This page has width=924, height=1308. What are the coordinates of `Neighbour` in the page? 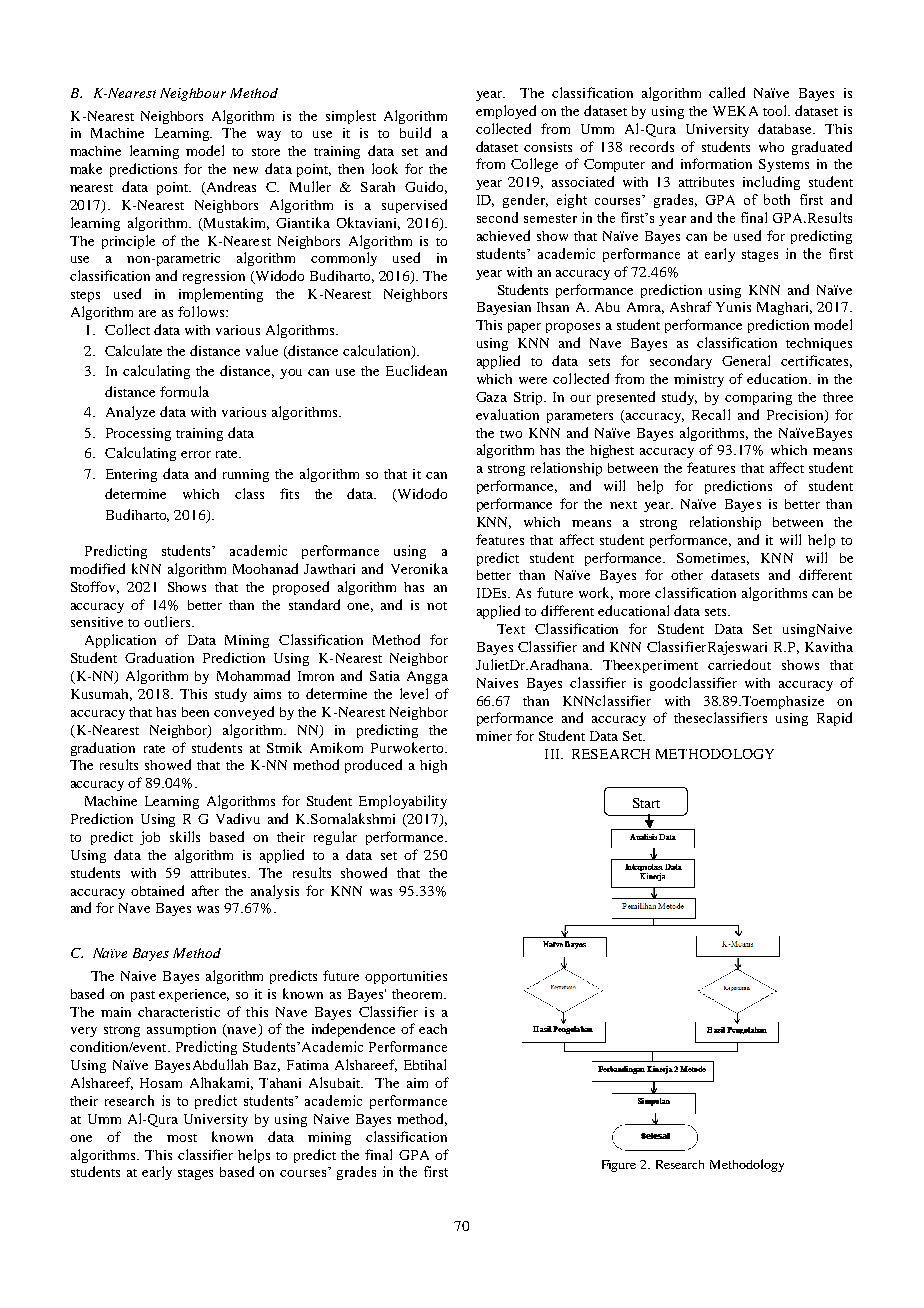 It's located at (193, 94).
